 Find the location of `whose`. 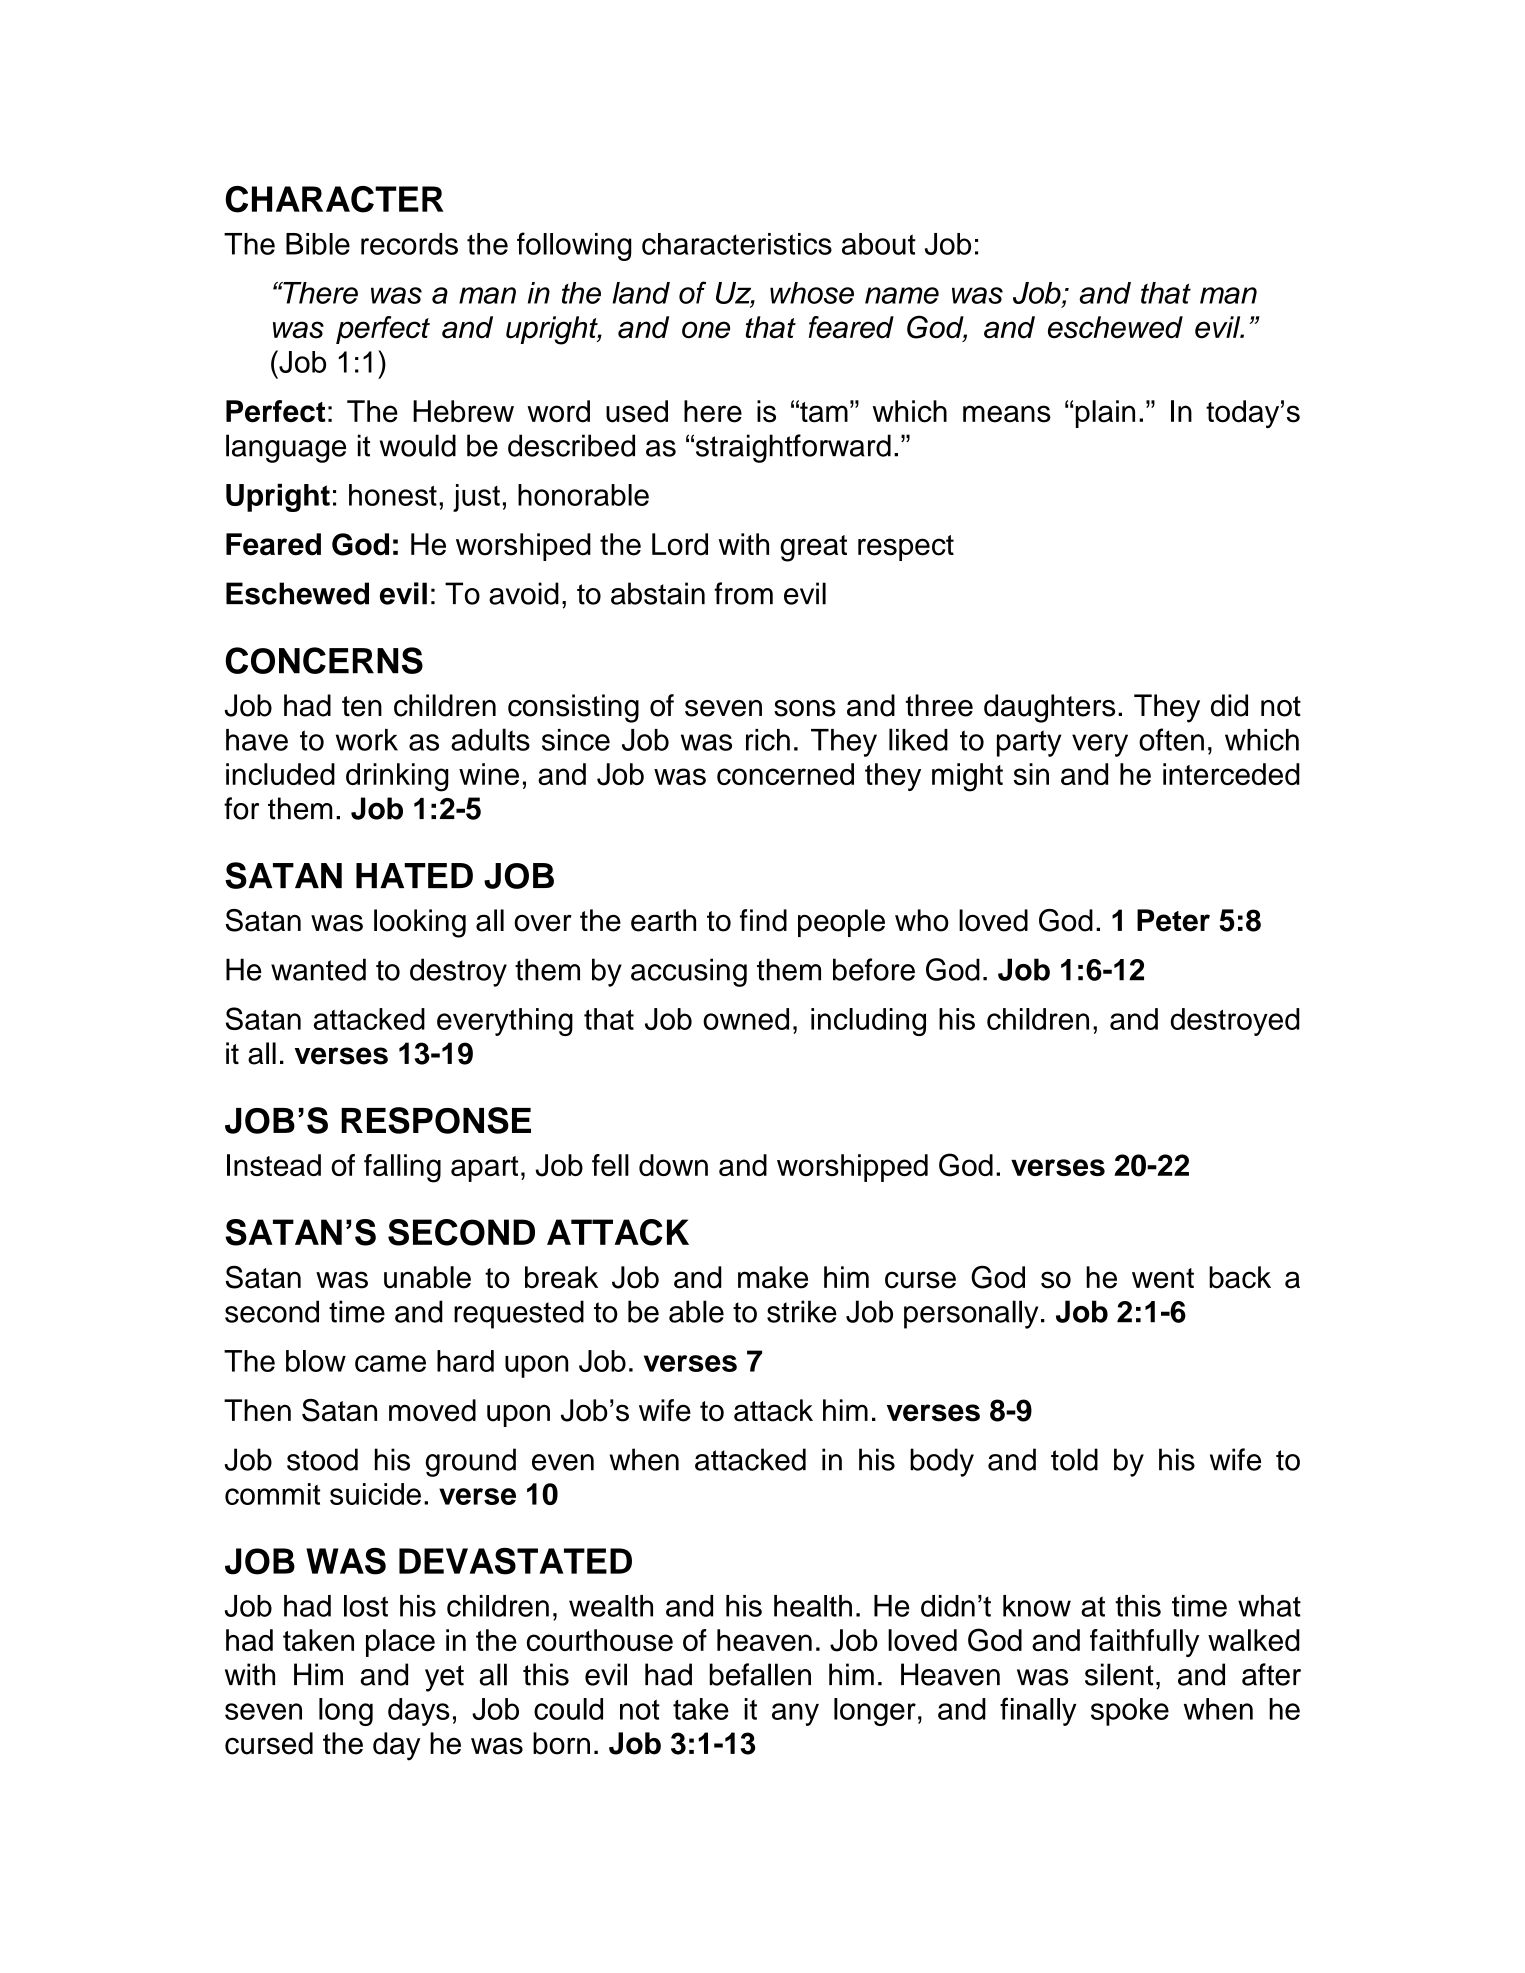

whose is located at coordinates (812, 293).
